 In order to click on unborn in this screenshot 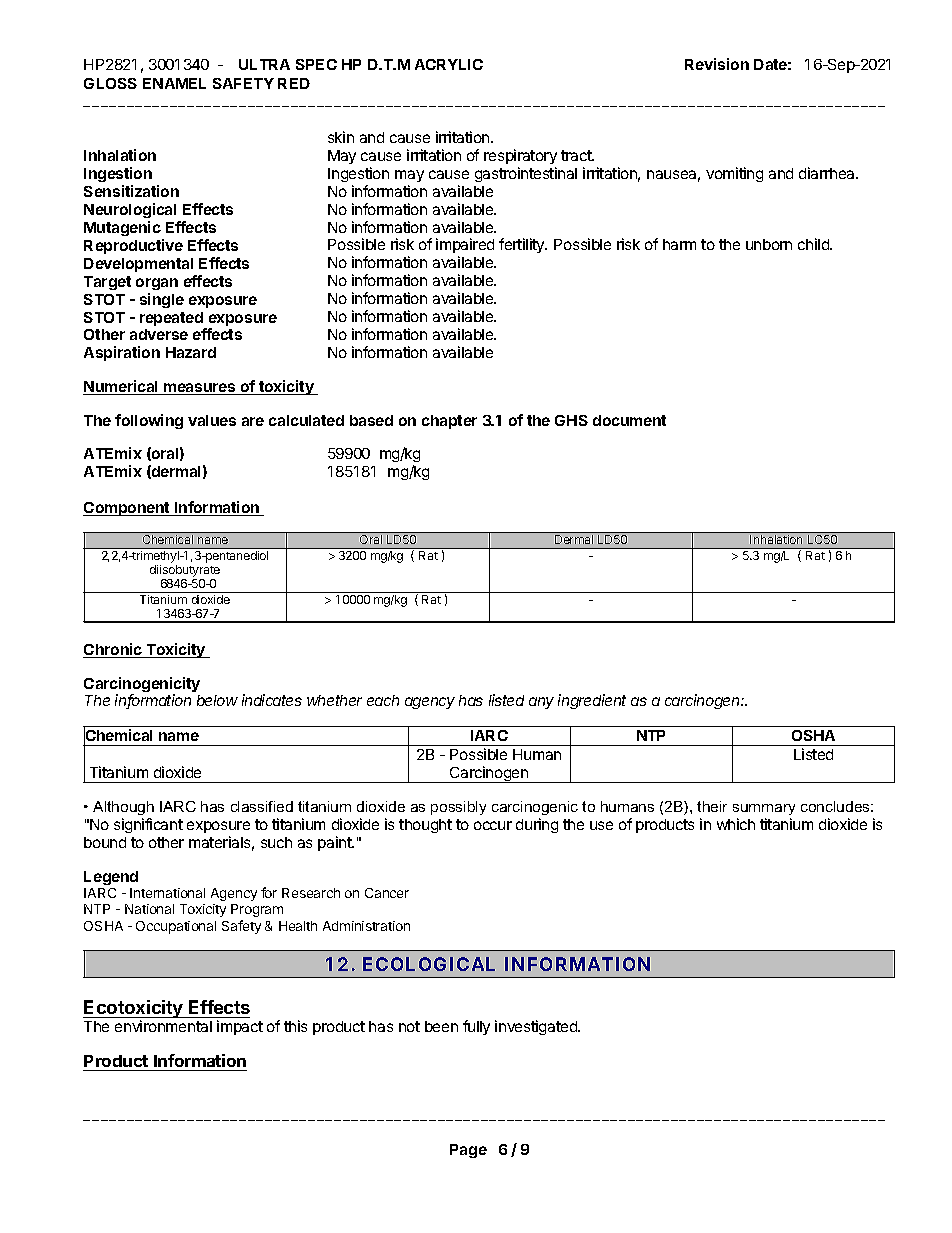, I will do `click(769, 244)`.
